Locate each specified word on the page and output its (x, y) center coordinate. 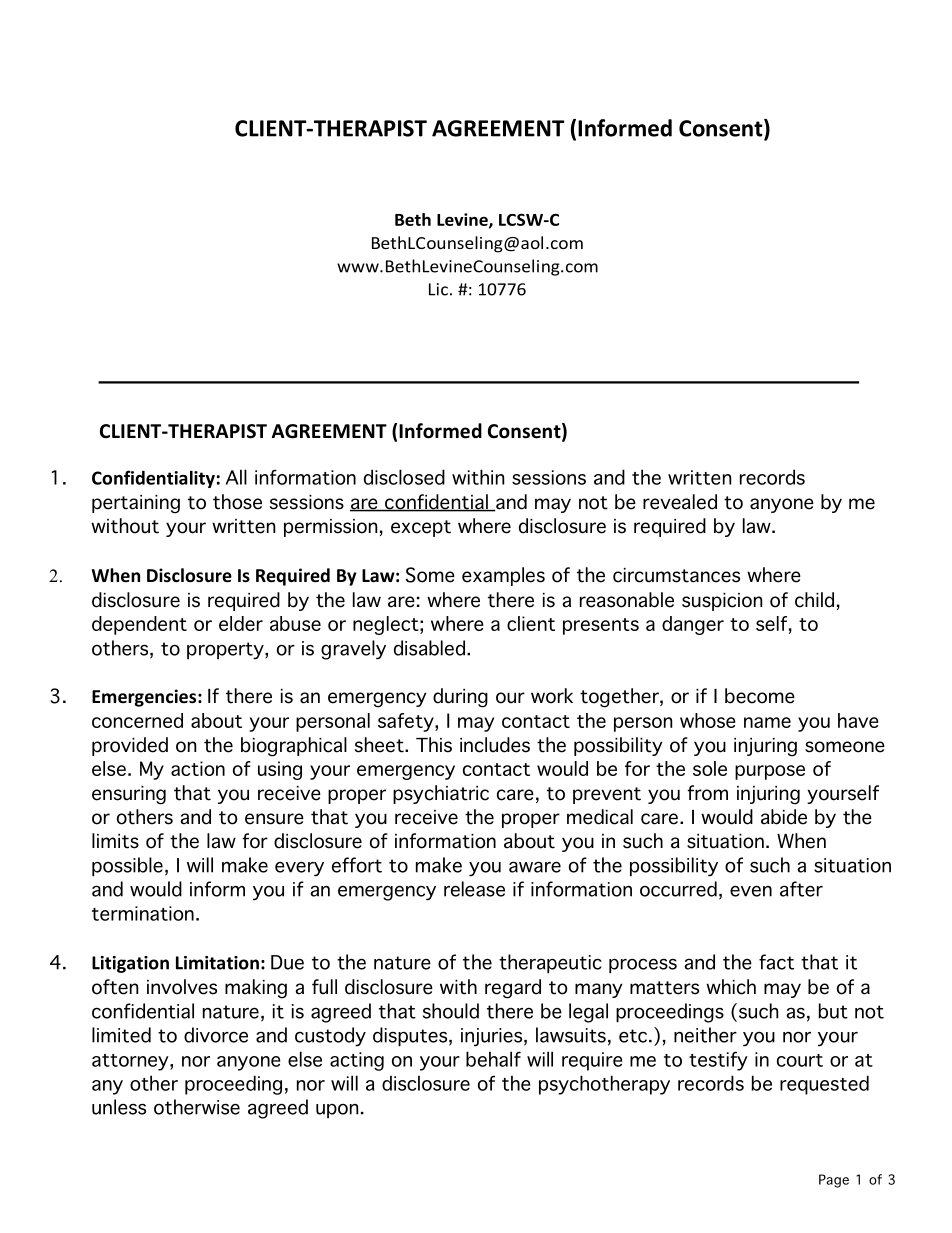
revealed (680, 502)
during (460, 698)
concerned (137, 720)
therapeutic (550, 964)
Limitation (217, 963)
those (237, 502)
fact (776, 962)
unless (119, 1107)
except (421, 528)
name (767, 722)
